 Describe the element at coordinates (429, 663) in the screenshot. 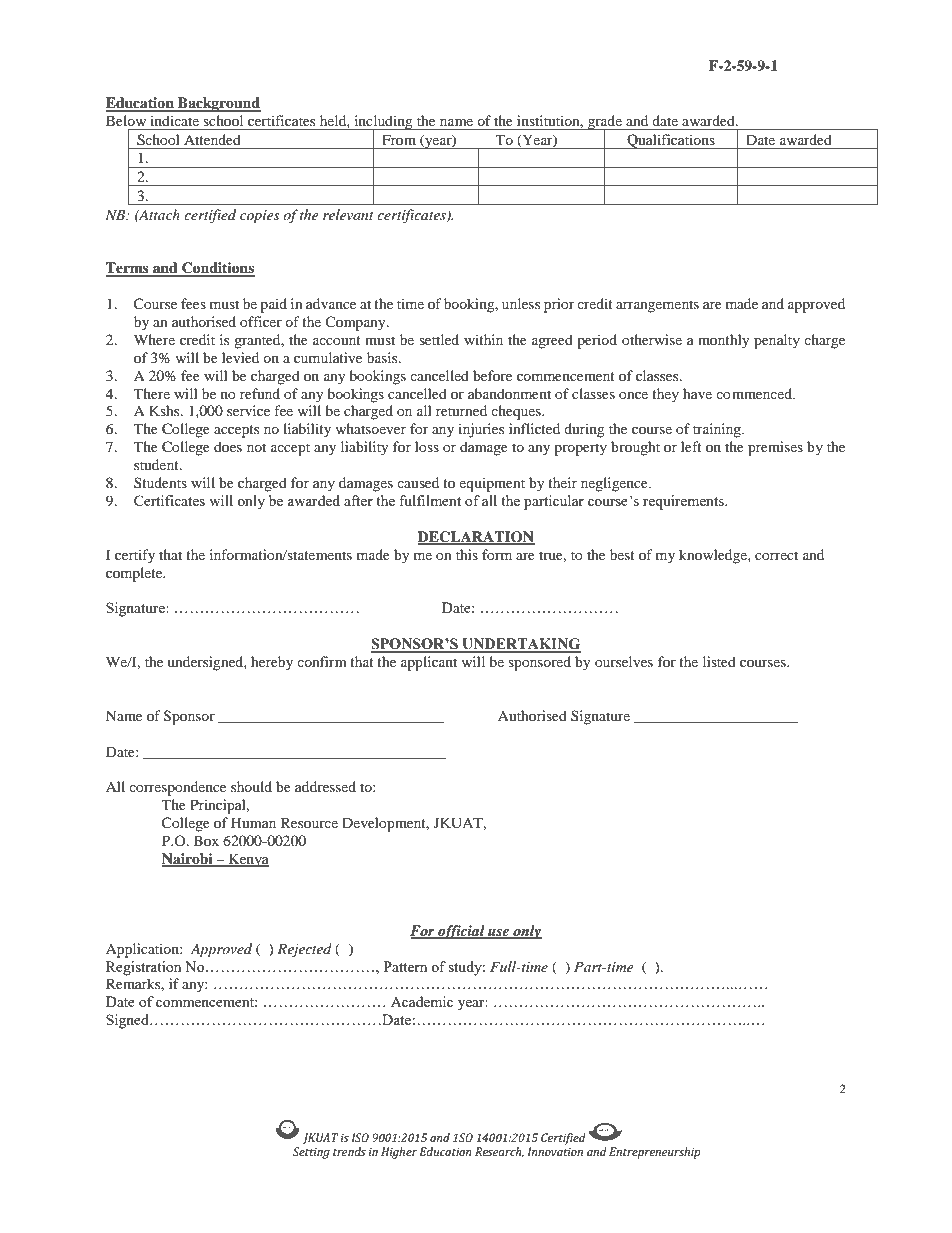

I see `applicant` at that location.
